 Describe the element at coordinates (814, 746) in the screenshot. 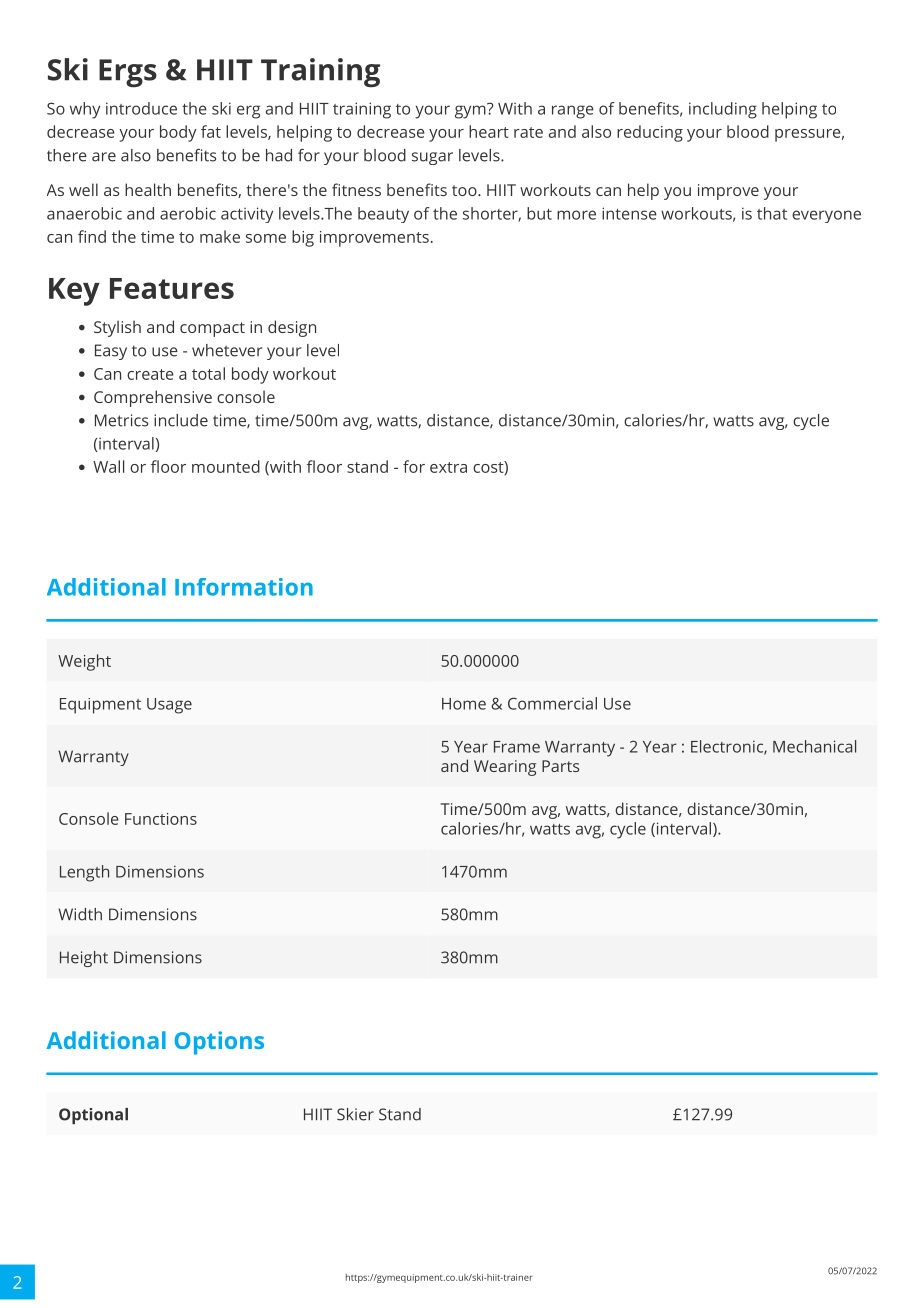

I see `Mechanical` at that location.
